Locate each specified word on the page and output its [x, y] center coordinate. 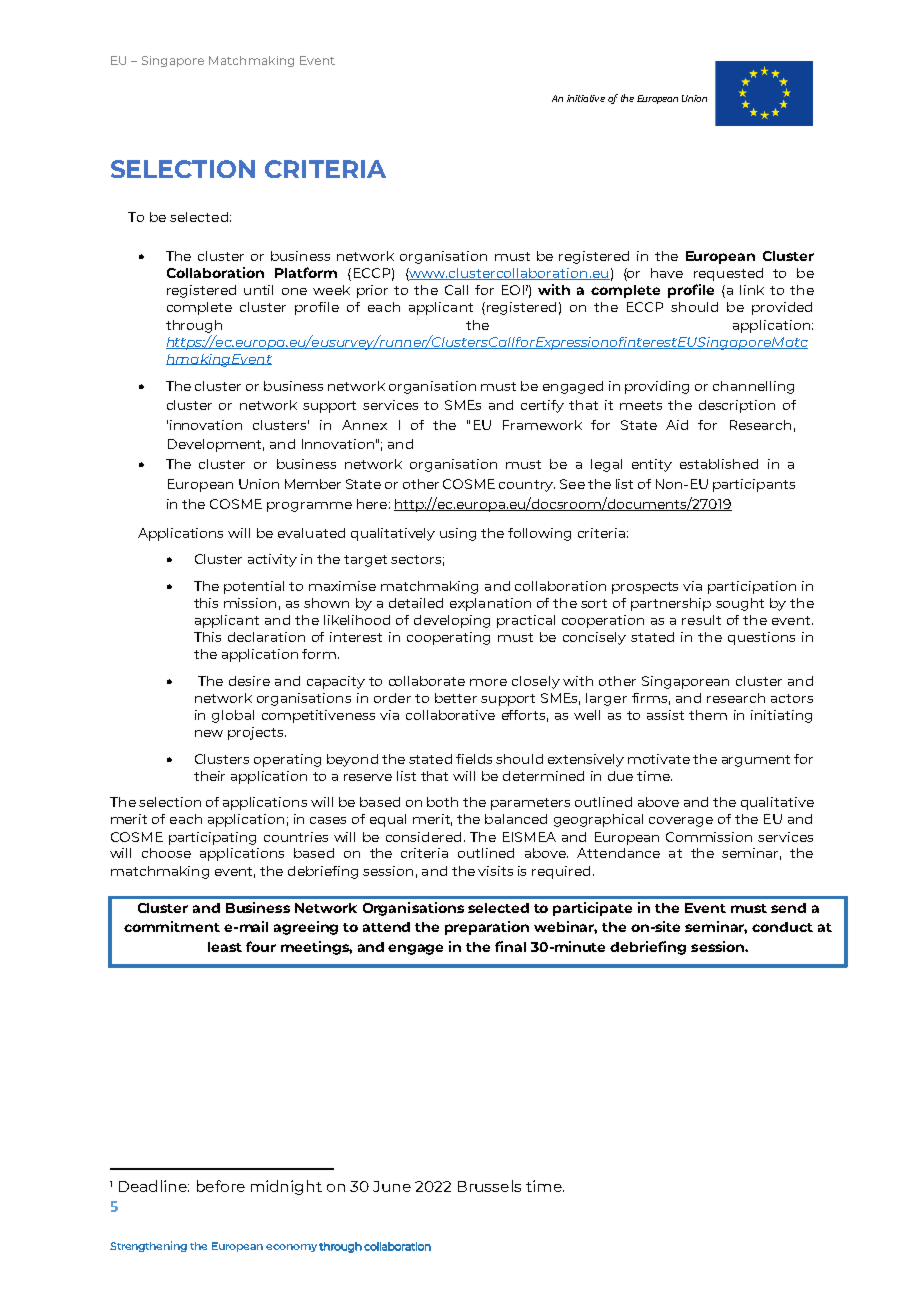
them [708, 715]
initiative [586, 98]
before [221, 1186]
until [258, 290]
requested [728, 274]
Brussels [489, 1186]
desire [249, 681]
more [488, 682]
